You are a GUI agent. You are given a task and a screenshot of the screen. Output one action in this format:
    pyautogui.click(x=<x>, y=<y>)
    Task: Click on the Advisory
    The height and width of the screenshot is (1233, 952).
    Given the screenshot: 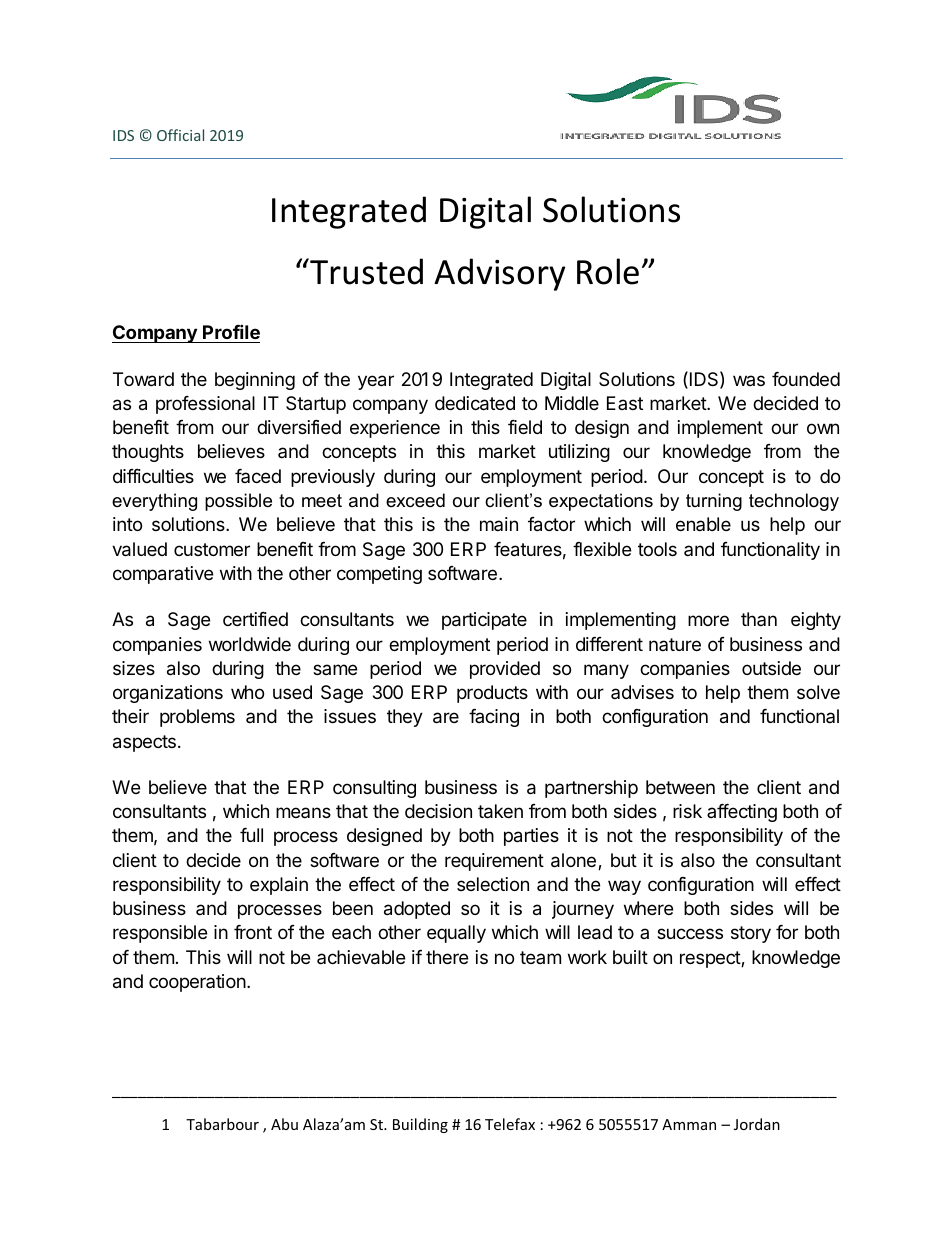 What is the action you would take?
    pyautogui.click(x=499, y=274)
